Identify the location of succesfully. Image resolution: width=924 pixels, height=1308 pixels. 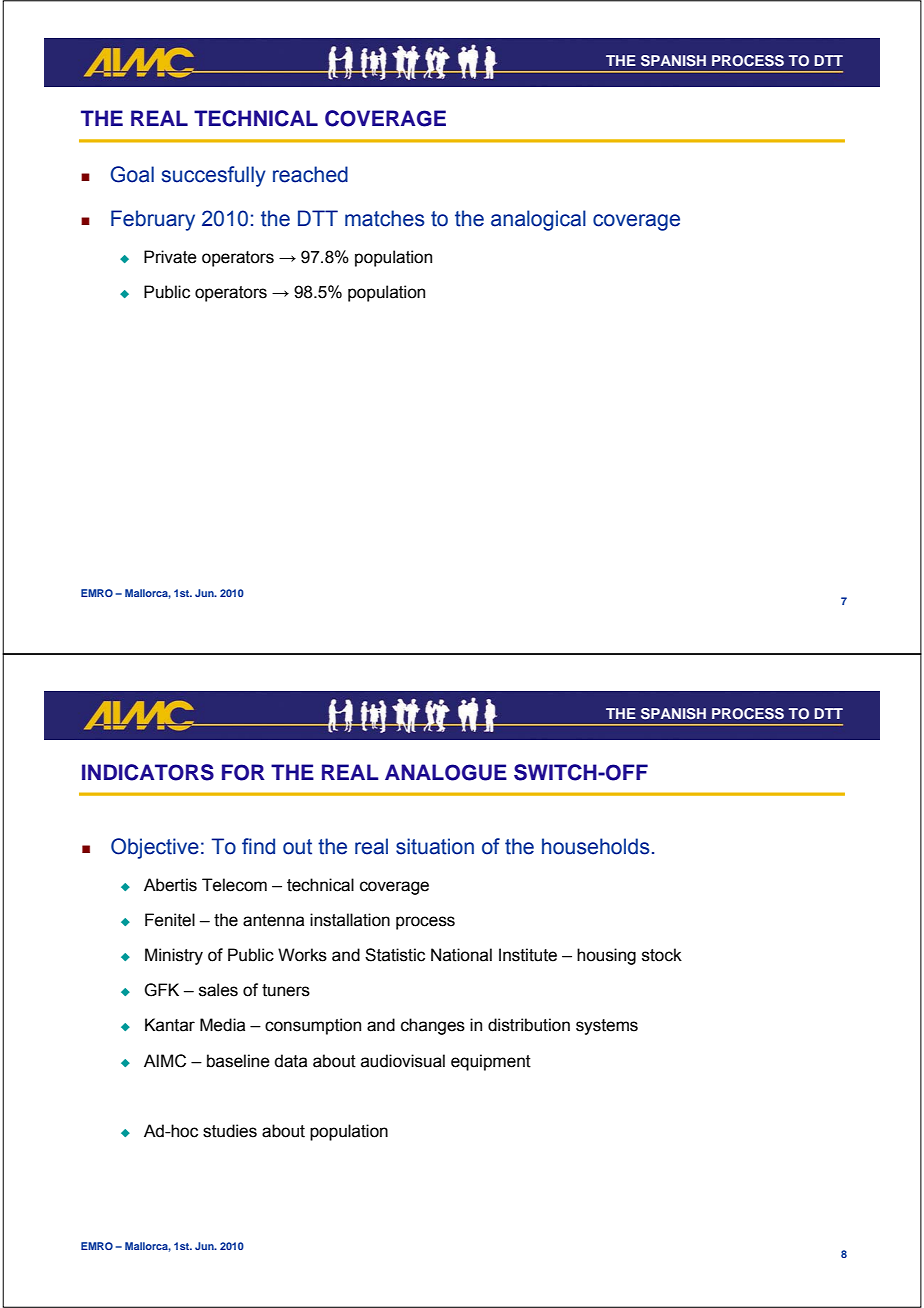
(214, 176).
